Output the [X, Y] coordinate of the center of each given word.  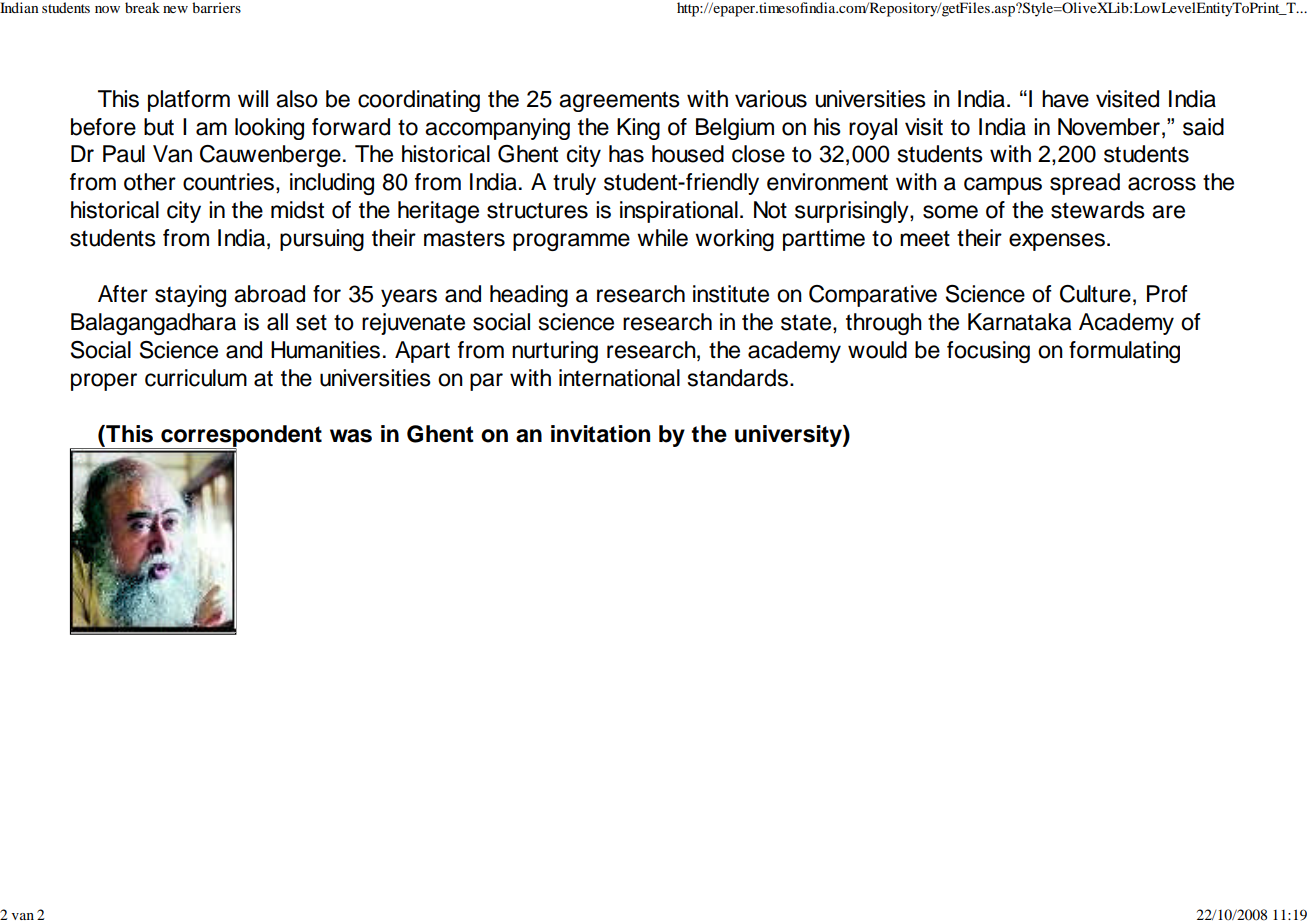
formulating [1124, 352]
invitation [600, 434]
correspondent [240, 437]
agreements [619, 101]
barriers [216, 7]
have [1065, 99]
